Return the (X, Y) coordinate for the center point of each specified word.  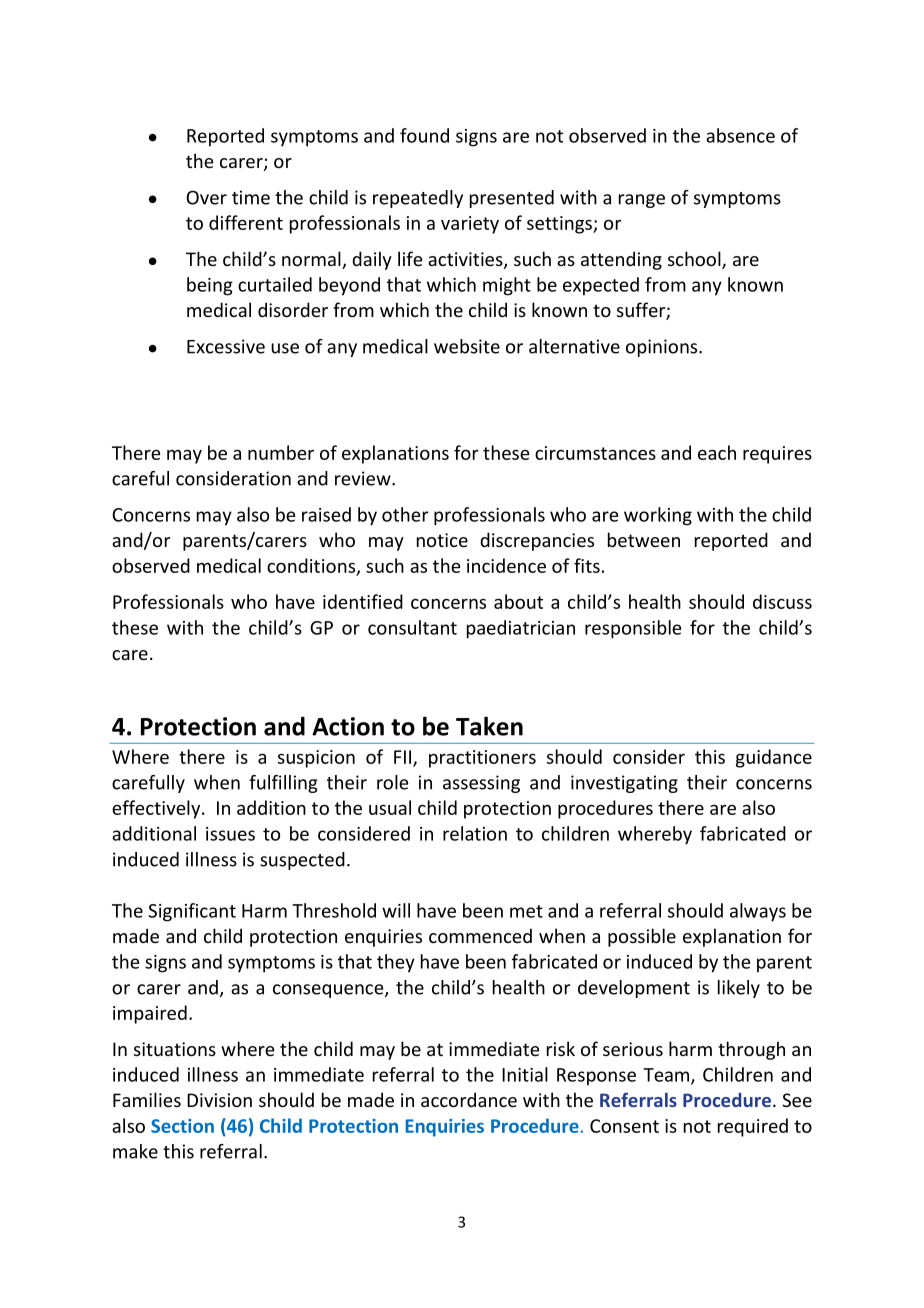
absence (740, 135)
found (424, 135)
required (753, 1127)
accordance (469, 1099)
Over (206, 197)
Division (219, 1100)
